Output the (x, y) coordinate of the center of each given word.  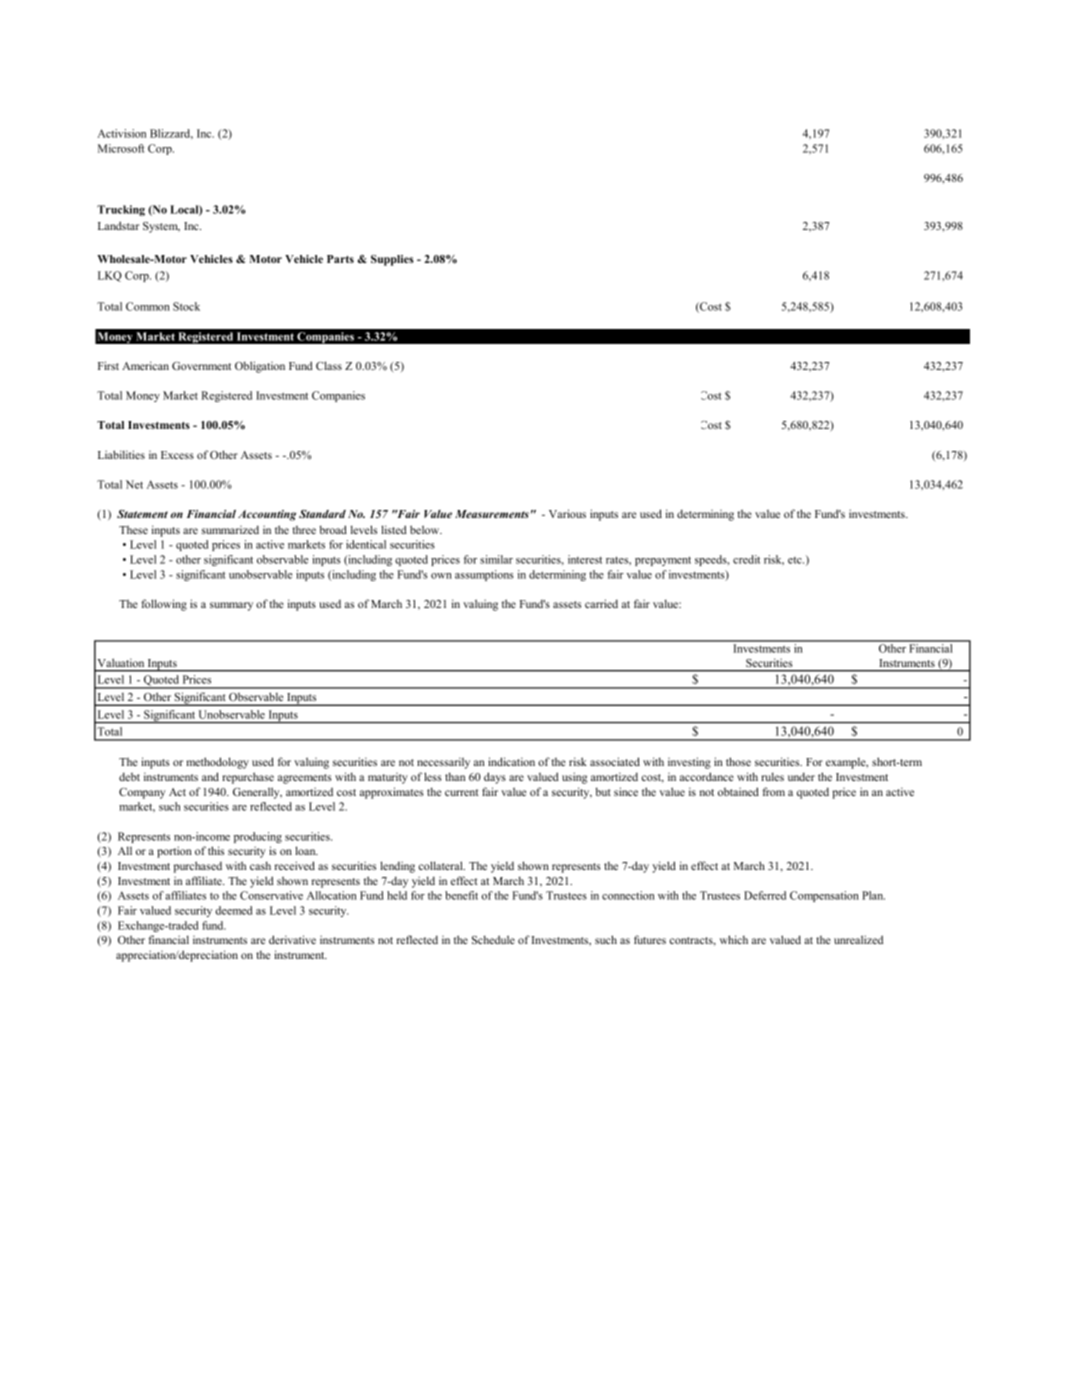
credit (746, 559)
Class (329, 365)
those (738, 761)
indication (511, 761)
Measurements (492, 514)
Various (567, 513)
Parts (340, 259)
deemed (234, 910)
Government (201, 366)
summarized (230, 530)
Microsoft (121, 148)
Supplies (392, 260)
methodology (218, 763)
